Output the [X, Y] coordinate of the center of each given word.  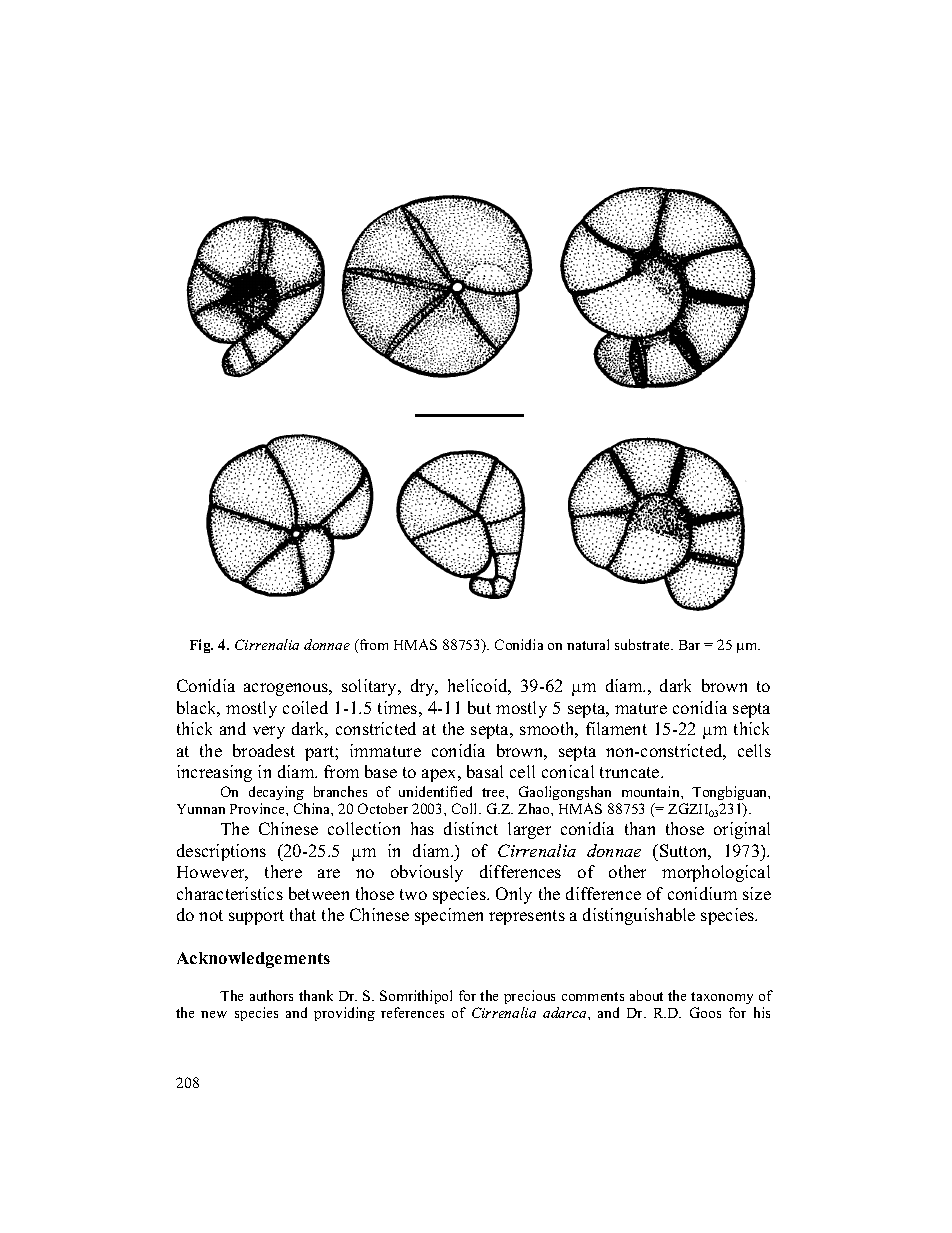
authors [271, 995]
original [742, 830]
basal [485, 771]
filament [616, 728]
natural [588, 644]
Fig [201, 646]
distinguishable [639, 916]
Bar [689, 645]
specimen [449, 916]
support [256, 917]
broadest [264, 750]
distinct [471, 828]
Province [258, 808]
